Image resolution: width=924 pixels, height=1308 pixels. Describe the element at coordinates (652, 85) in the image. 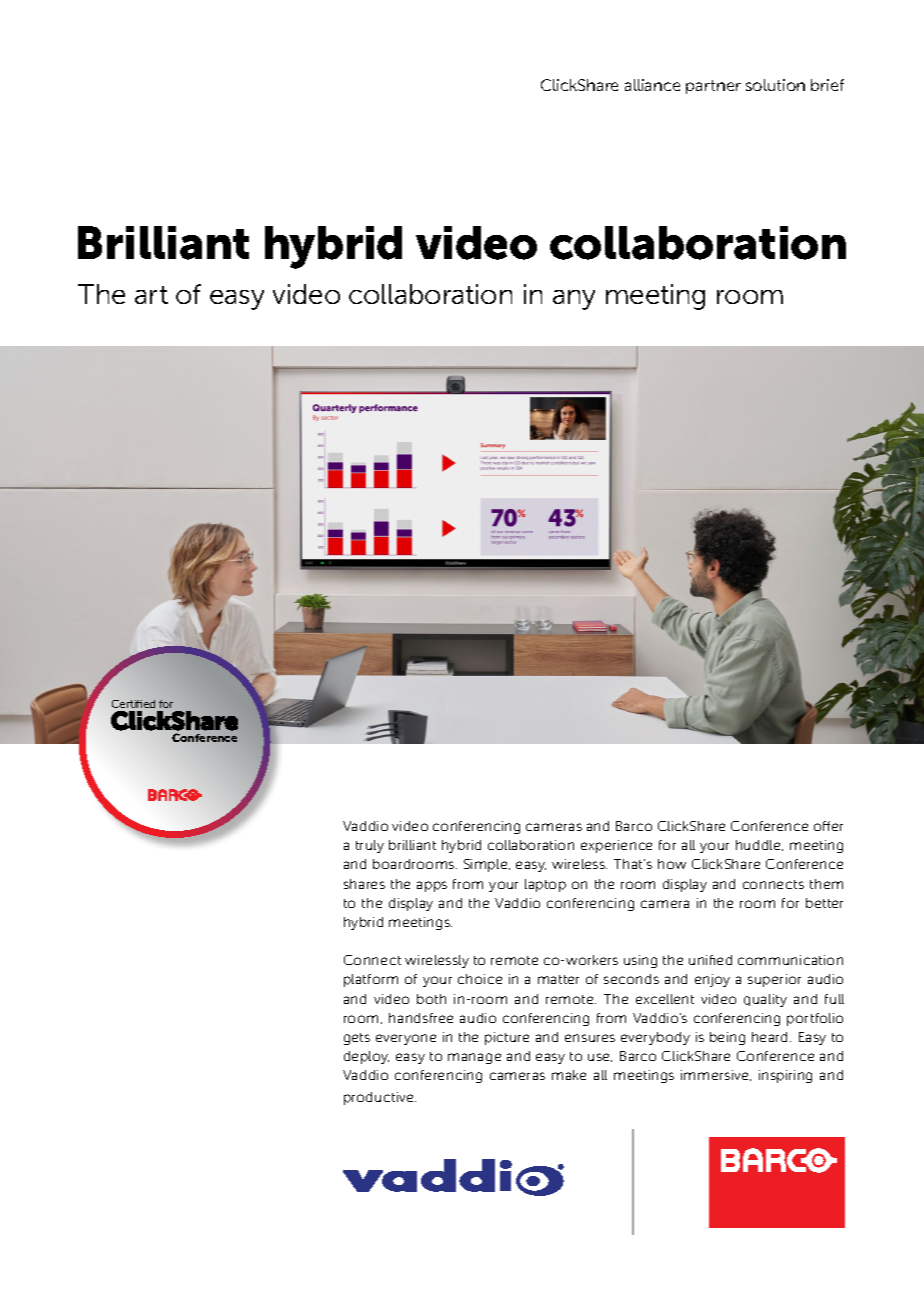

I see `alliance` at that location.
